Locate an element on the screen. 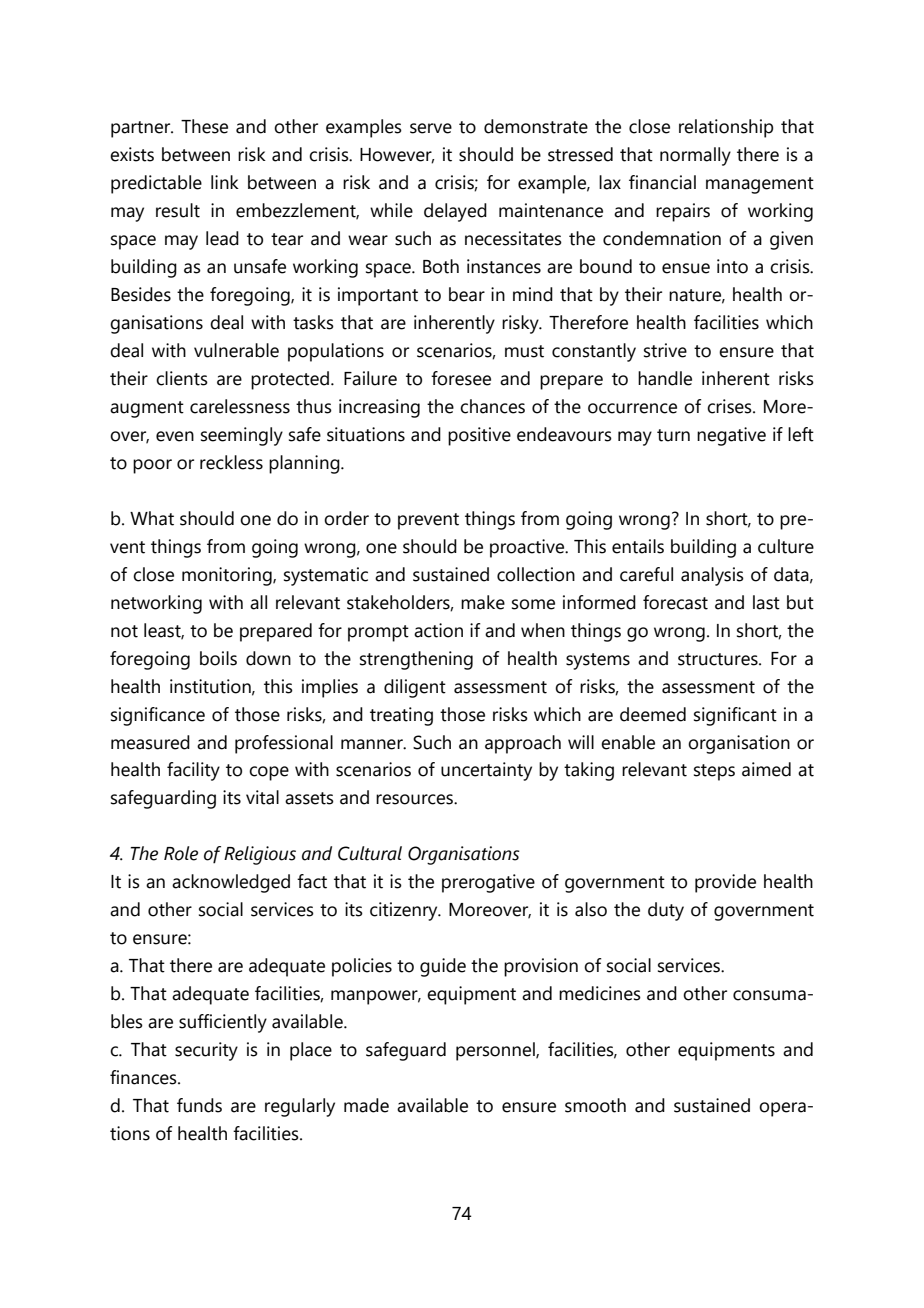 The height and width of the screenshot is (1308, 924). normally is located at coordinates (695, 156).
